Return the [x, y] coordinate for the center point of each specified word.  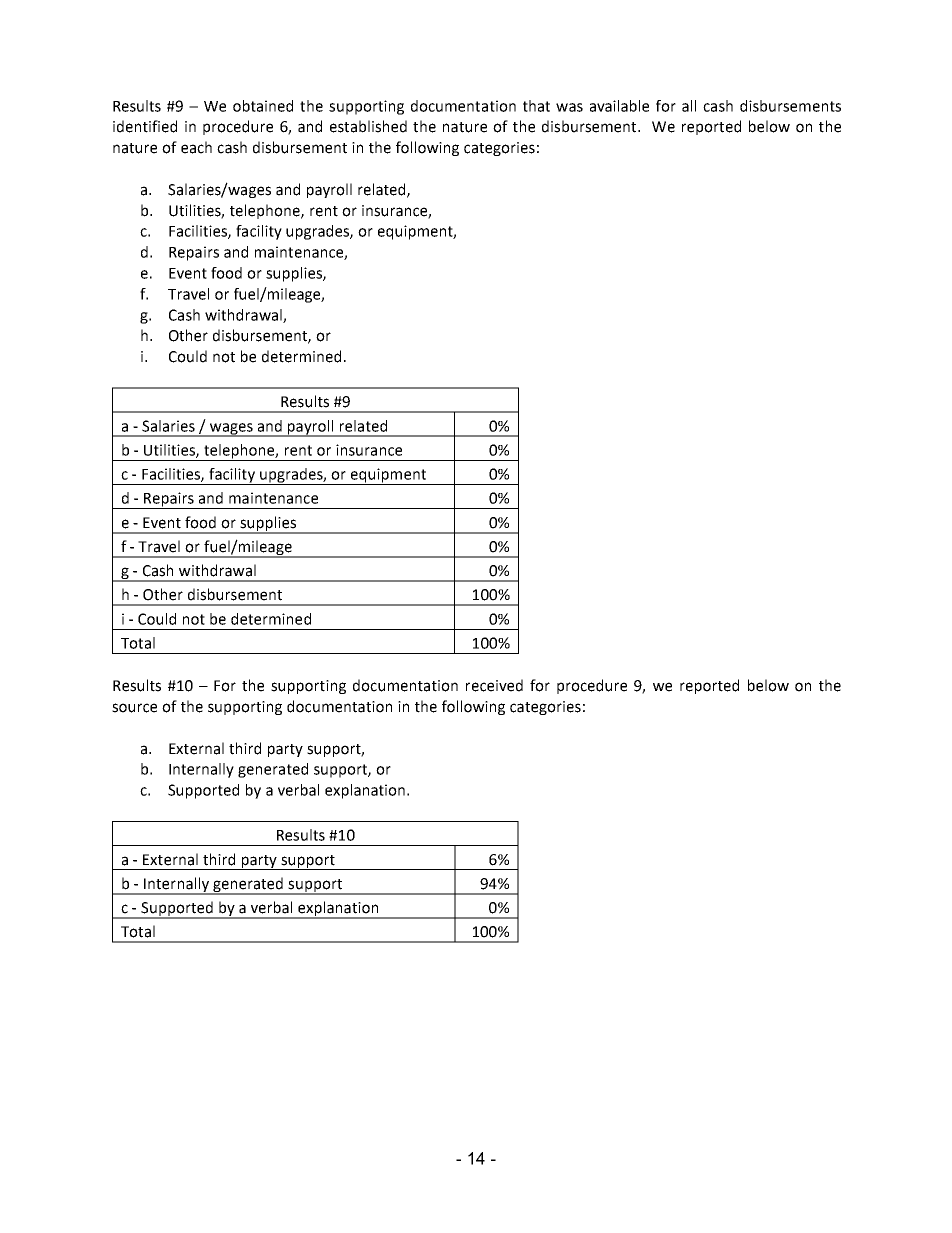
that [536, 106]
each [196, 147]
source [134, 708]
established [368, 126]
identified [145, 126]
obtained [263, 106]
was [569, 107]
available [619, 106]
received [494, 685]
